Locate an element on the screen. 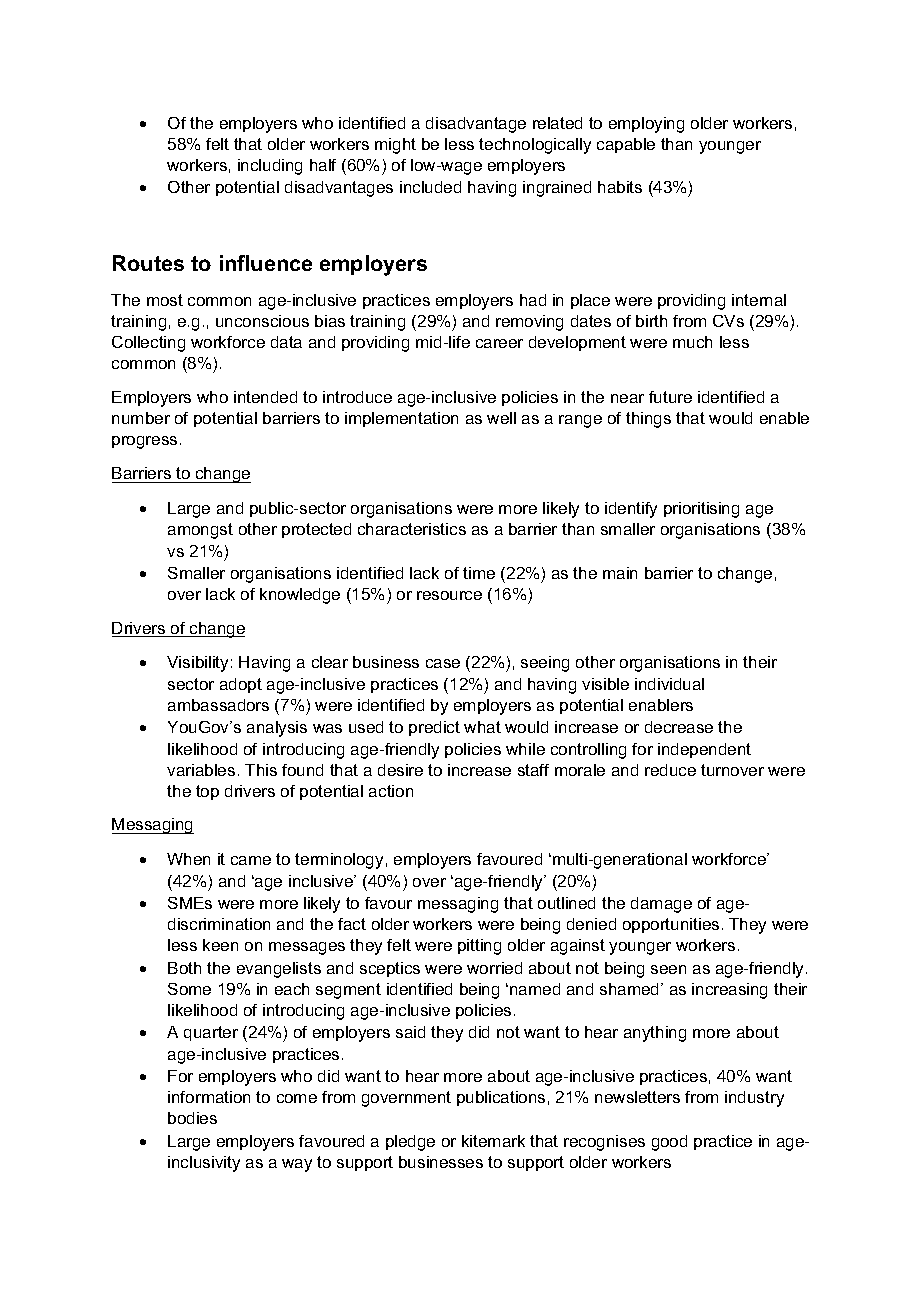 Image resolution: width=924 pixels, height=1308 pixels. including is located at coordinates (270, 167).
